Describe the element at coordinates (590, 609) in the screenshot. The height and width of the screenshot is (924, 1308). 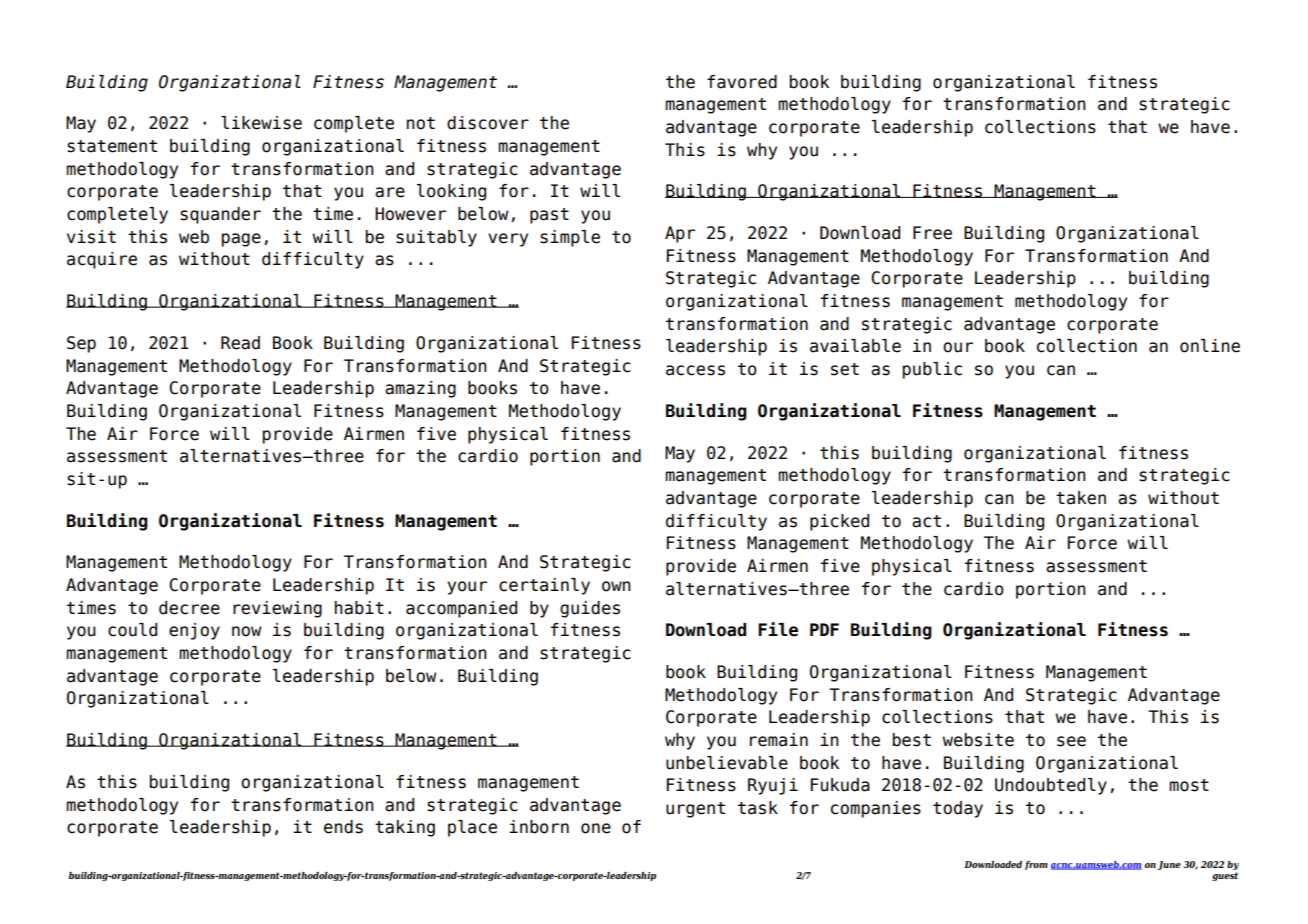
I see `guides` at that location.
